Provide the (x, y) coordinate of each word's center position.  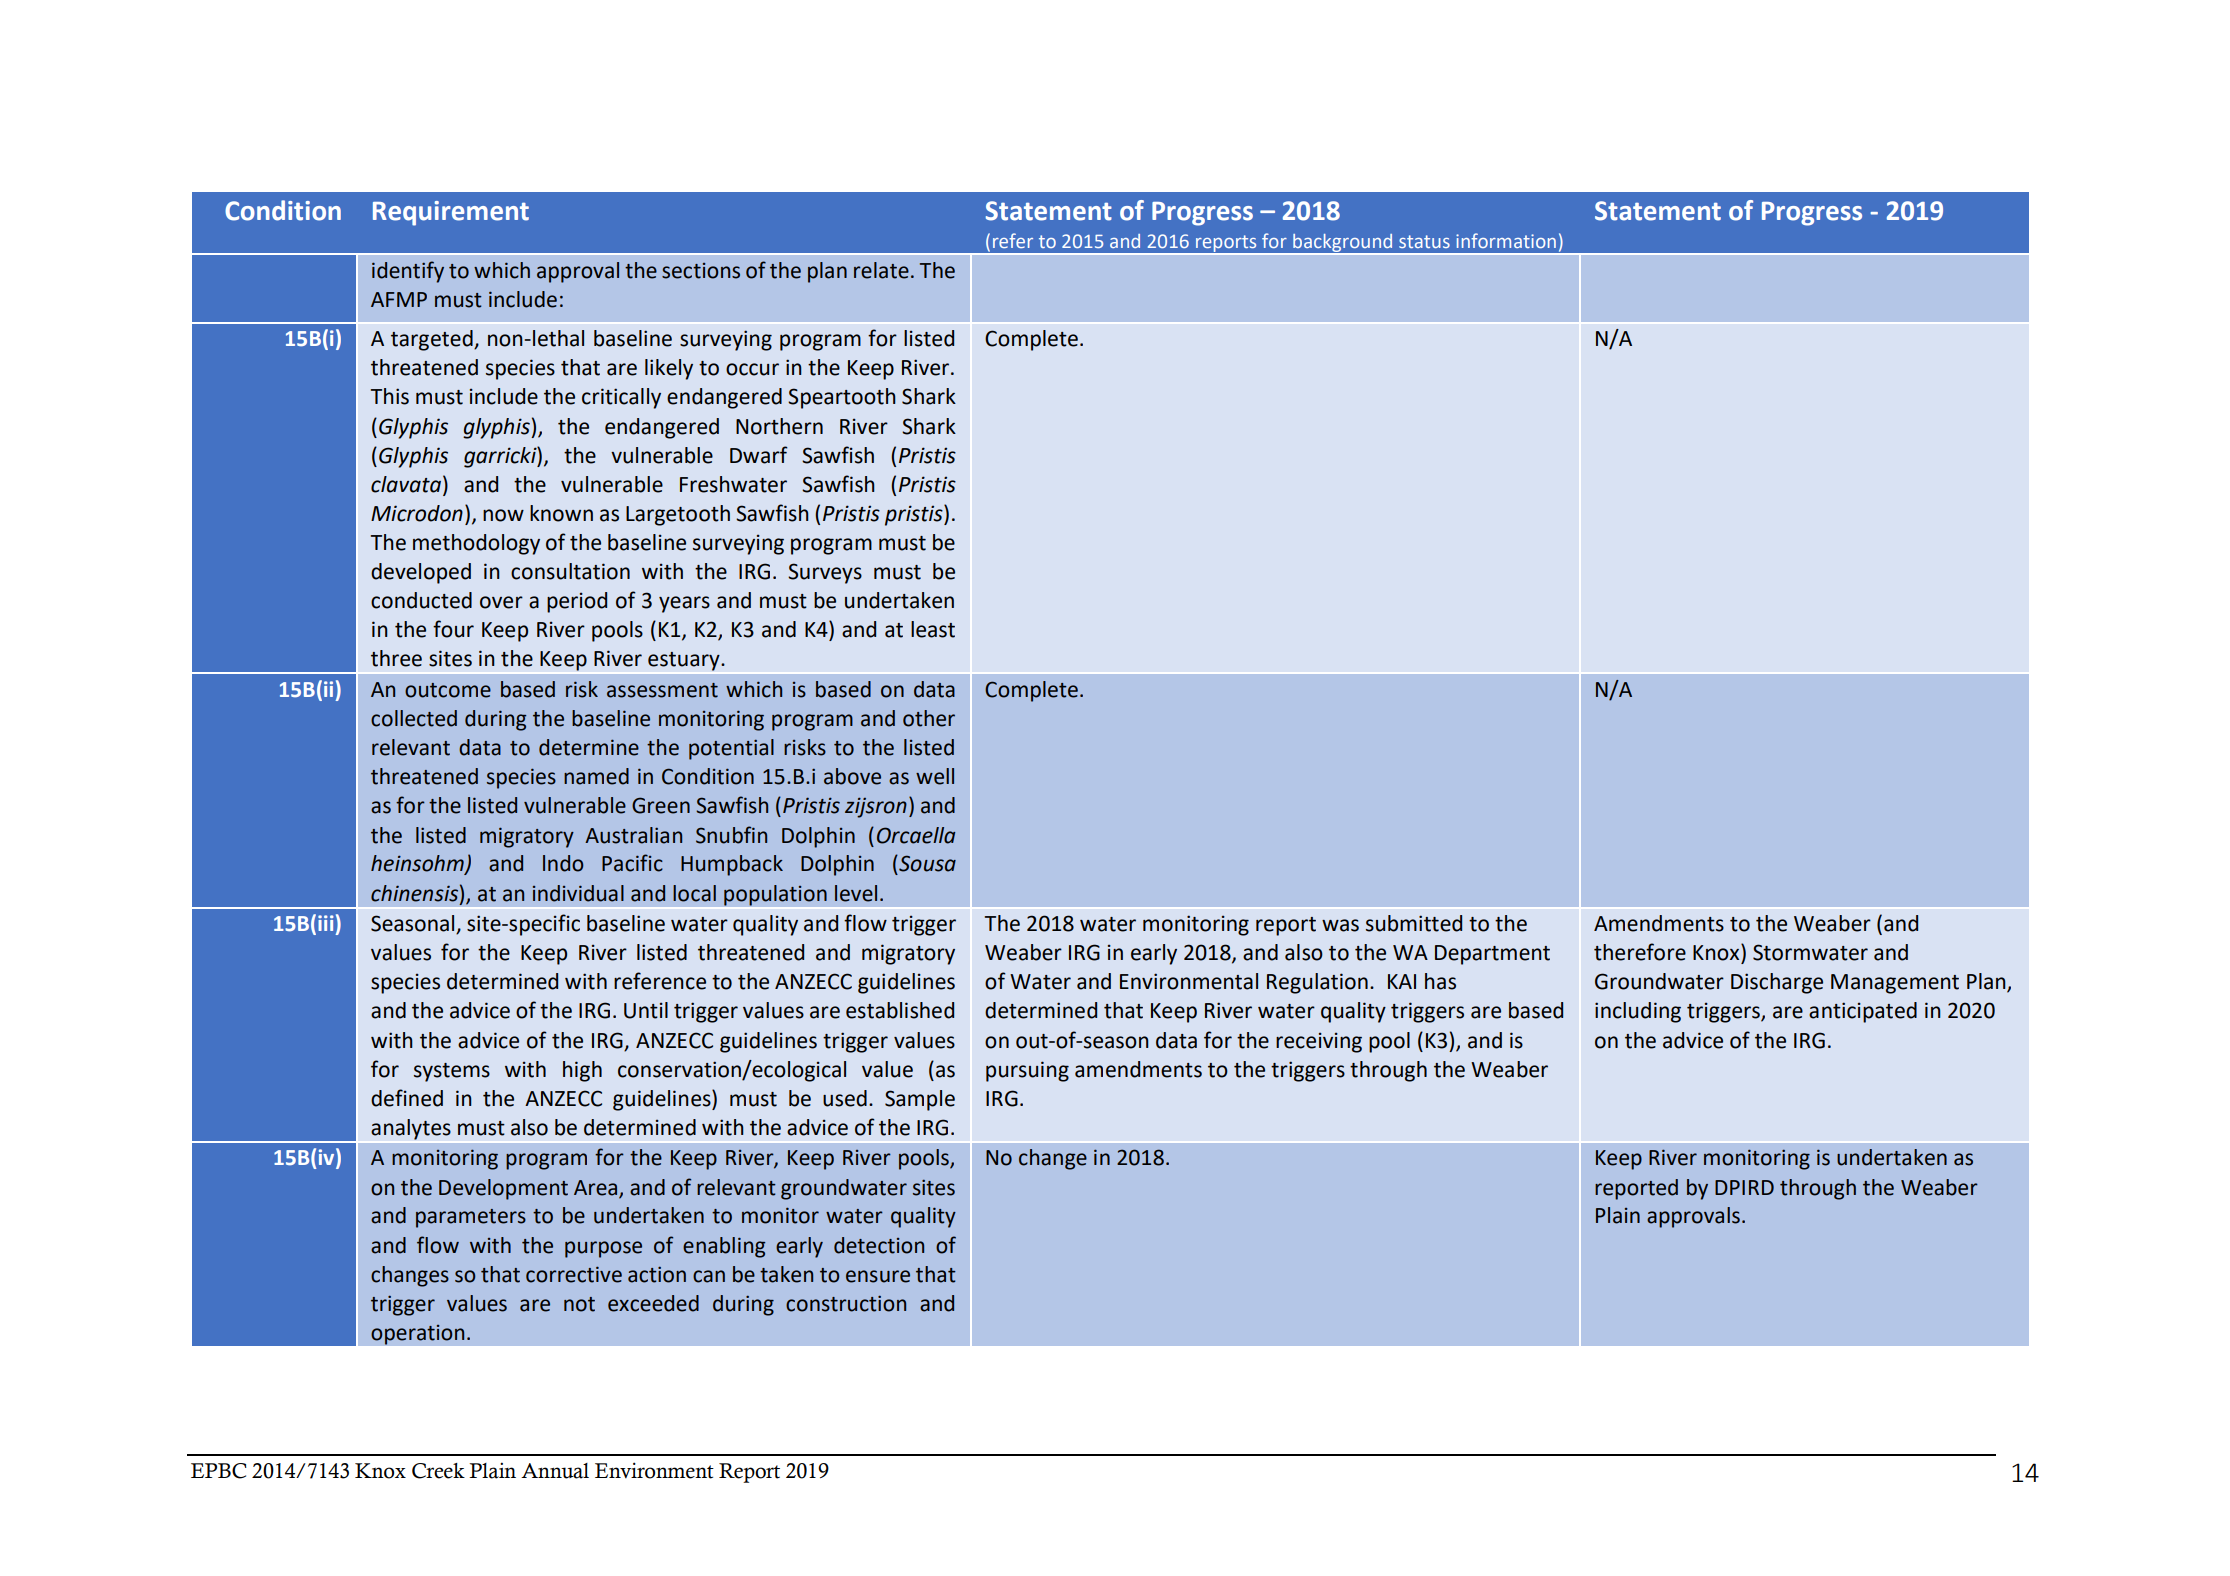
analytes (411, 1129)
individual (578, 893)
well (935, 776)
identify (408, 272)
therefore (1640, 952)
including (1638, 1012)
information (1506, 240)
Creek (438, 1471)
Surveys (825, 573)
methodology (476, 544)
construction (846, 1303)
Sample (920, 1100)
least (933, 629)
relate (881, 270)
